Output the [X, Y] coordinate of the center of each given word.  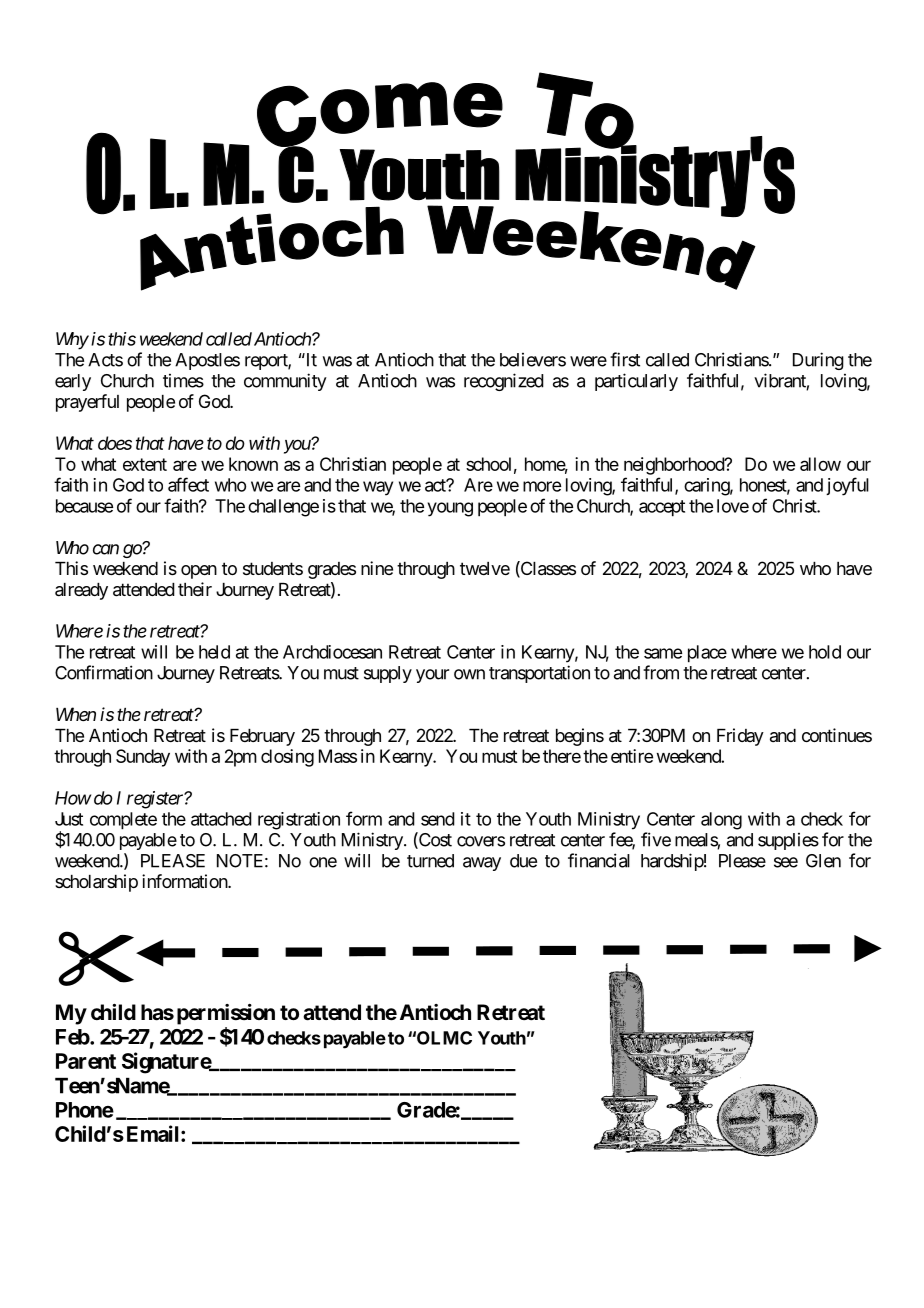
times [183, 381]
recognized [504, 382]
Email [154, 1133]
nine [377, 568]
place [707, 654]
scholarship [96, 883]
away [482, 864]
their [195, 589]
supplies [788, 841]
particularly [636, 382]
